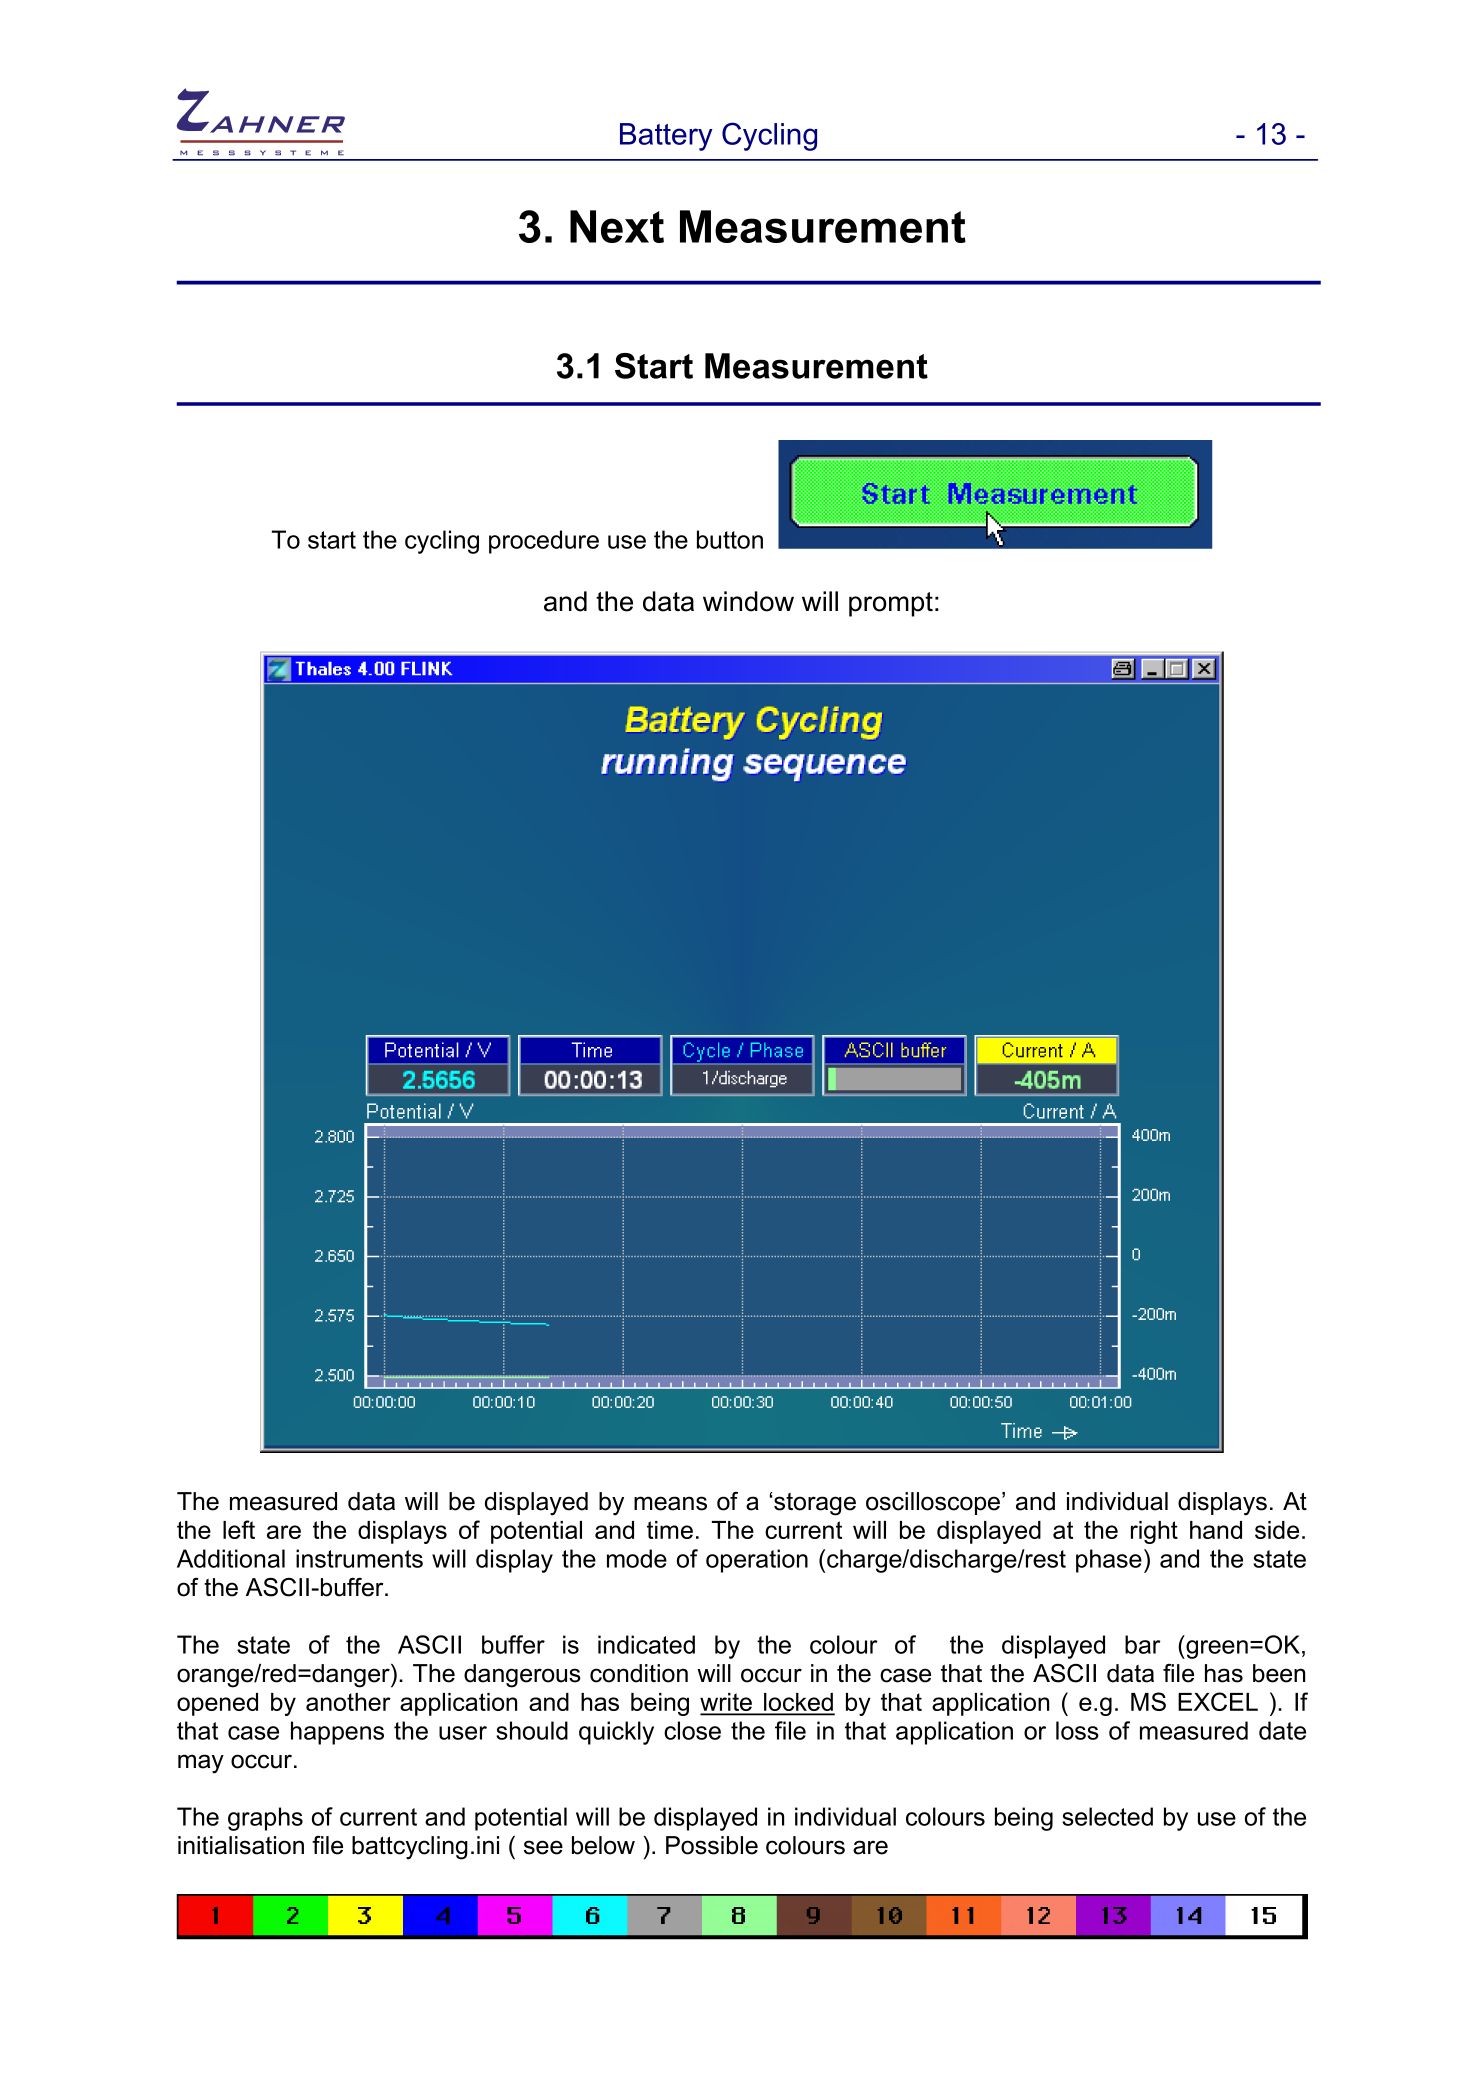 This screenshot has width=1483, height=2099. Describe the element at coordinates (544, 542) in the screenshot. I see `procedure` at that location.
